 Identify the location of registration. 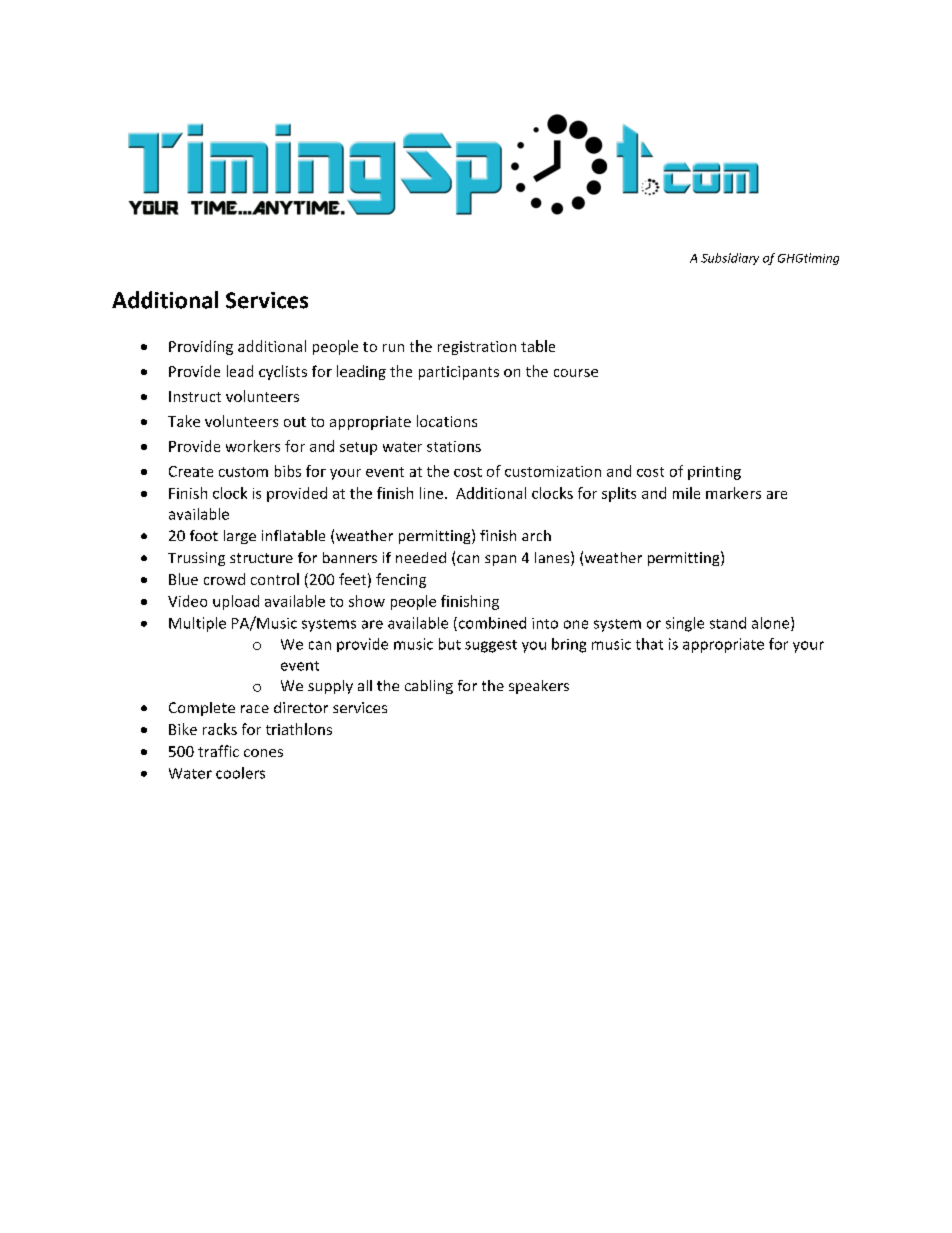
(477, 348).
